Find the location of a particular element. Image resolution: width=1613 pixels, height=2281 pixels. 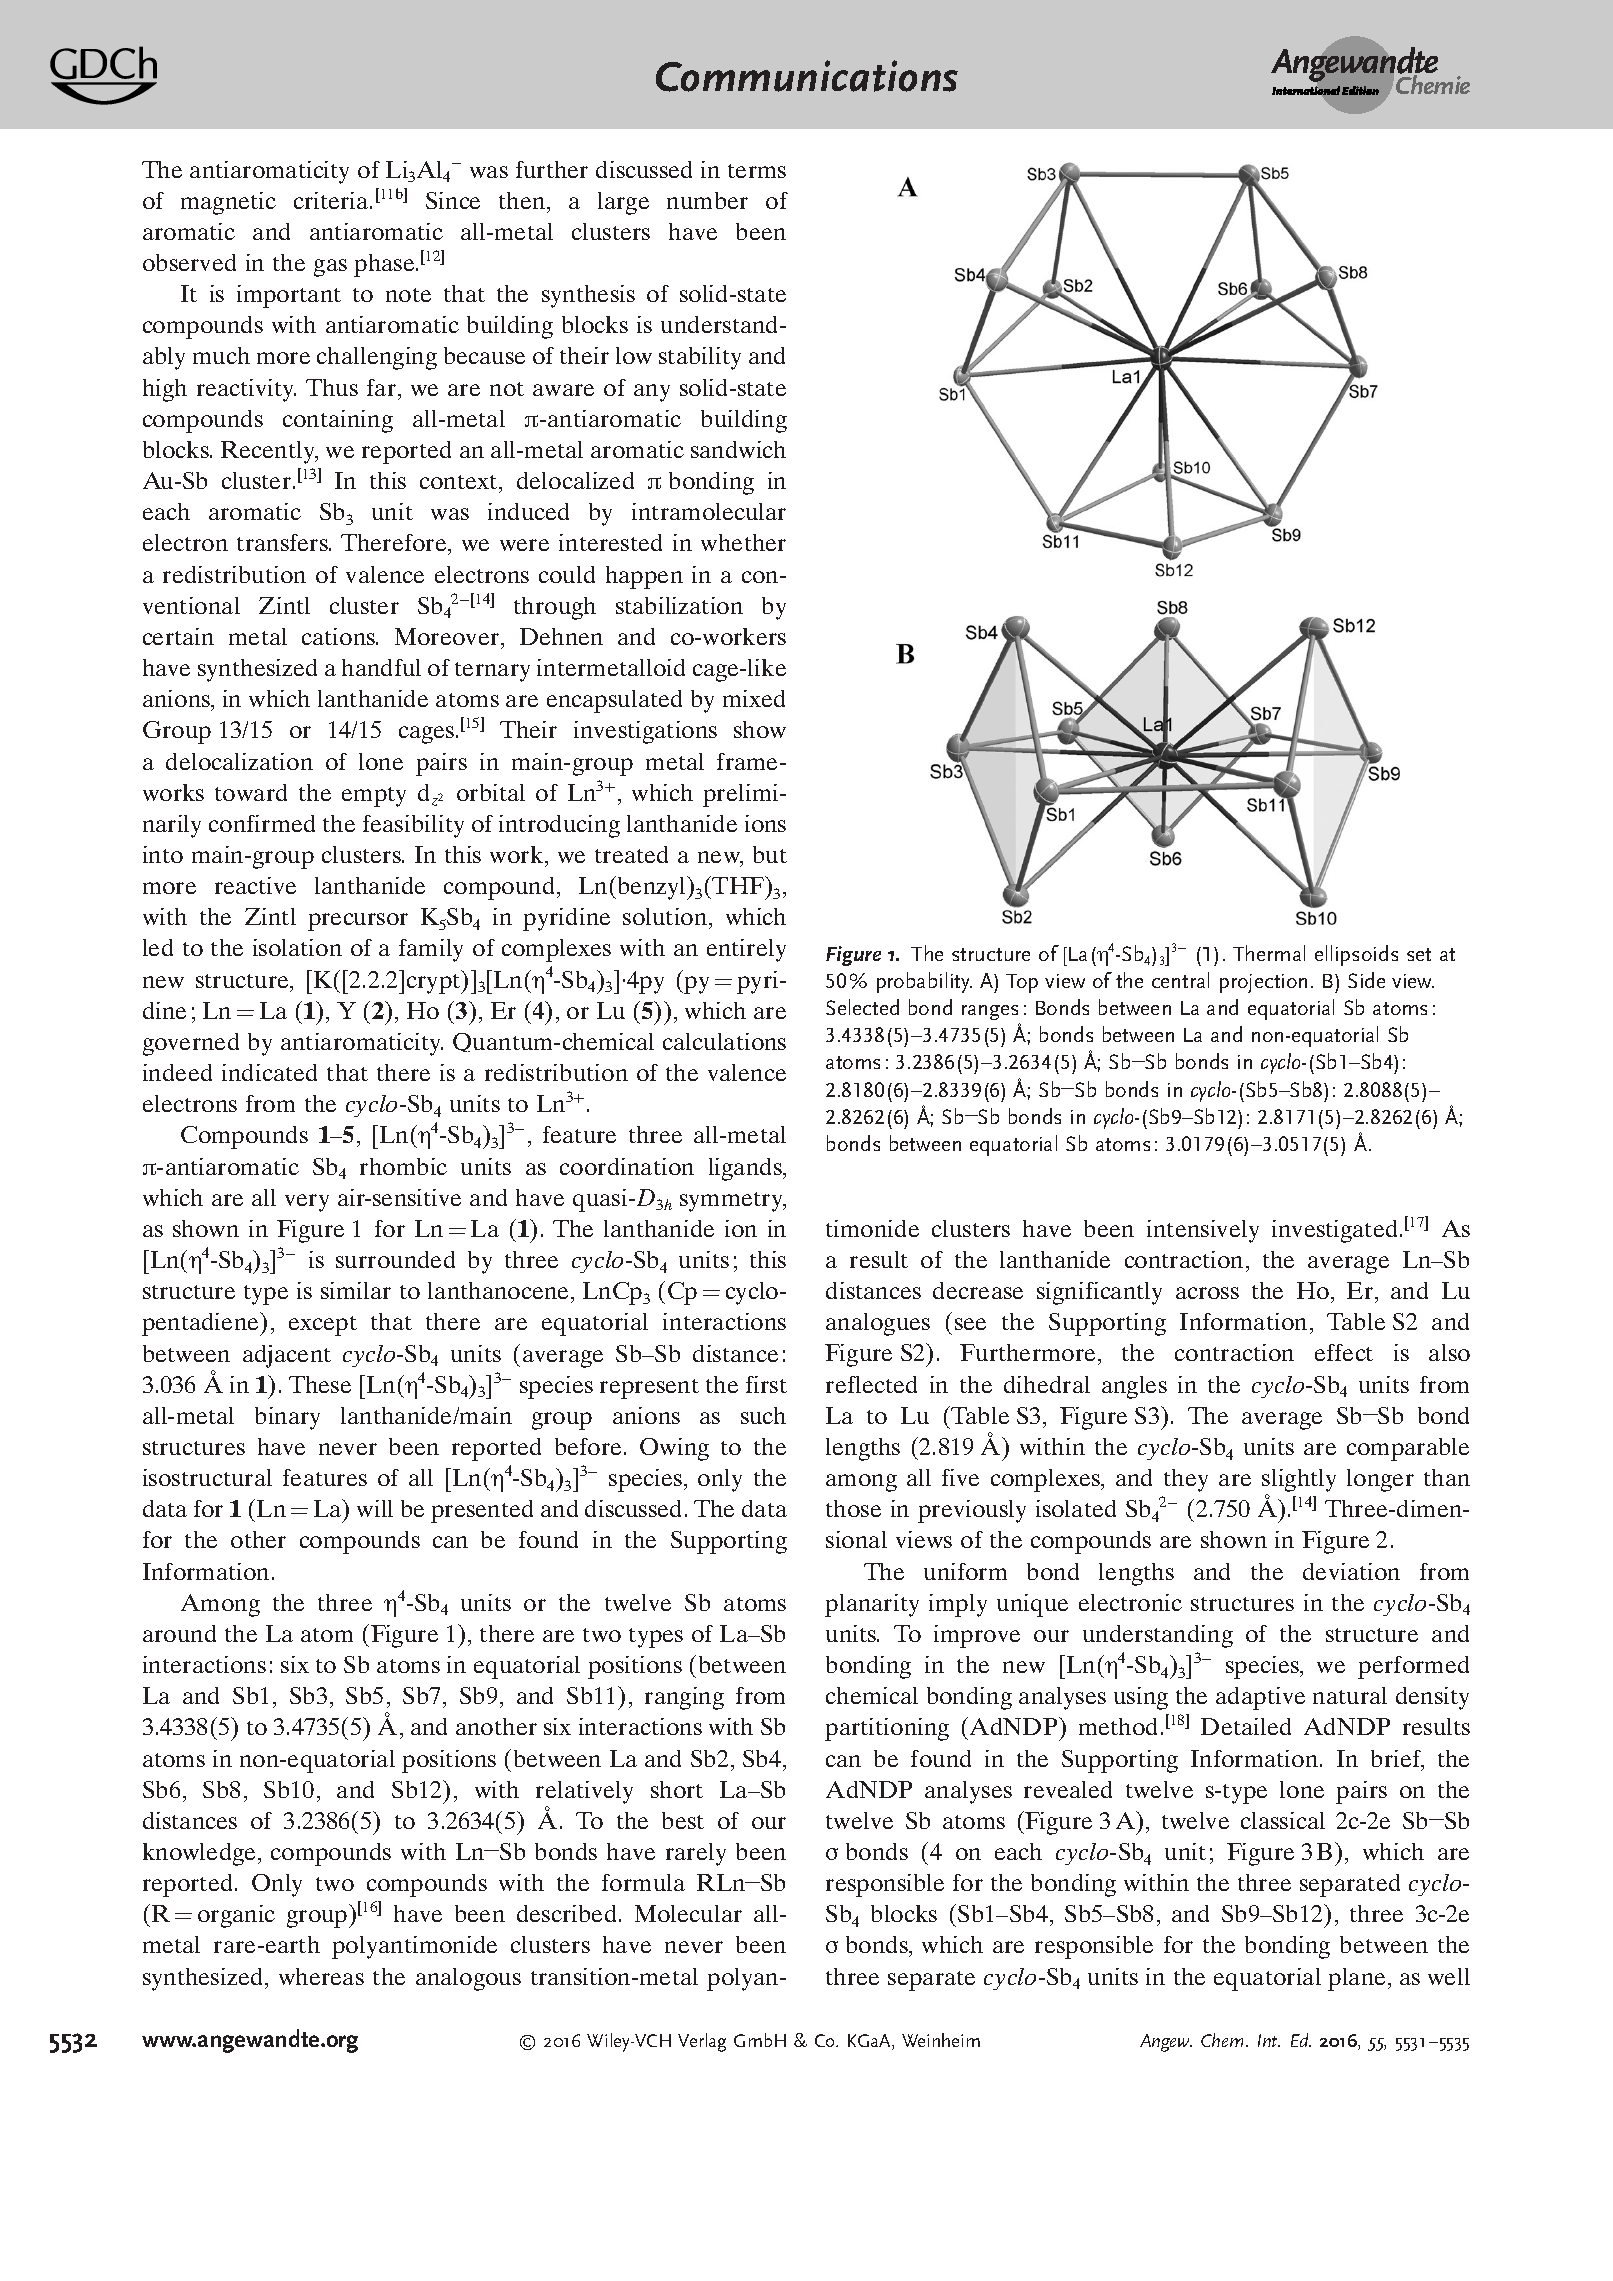

ranging is located at coordinates (684, 1698).
